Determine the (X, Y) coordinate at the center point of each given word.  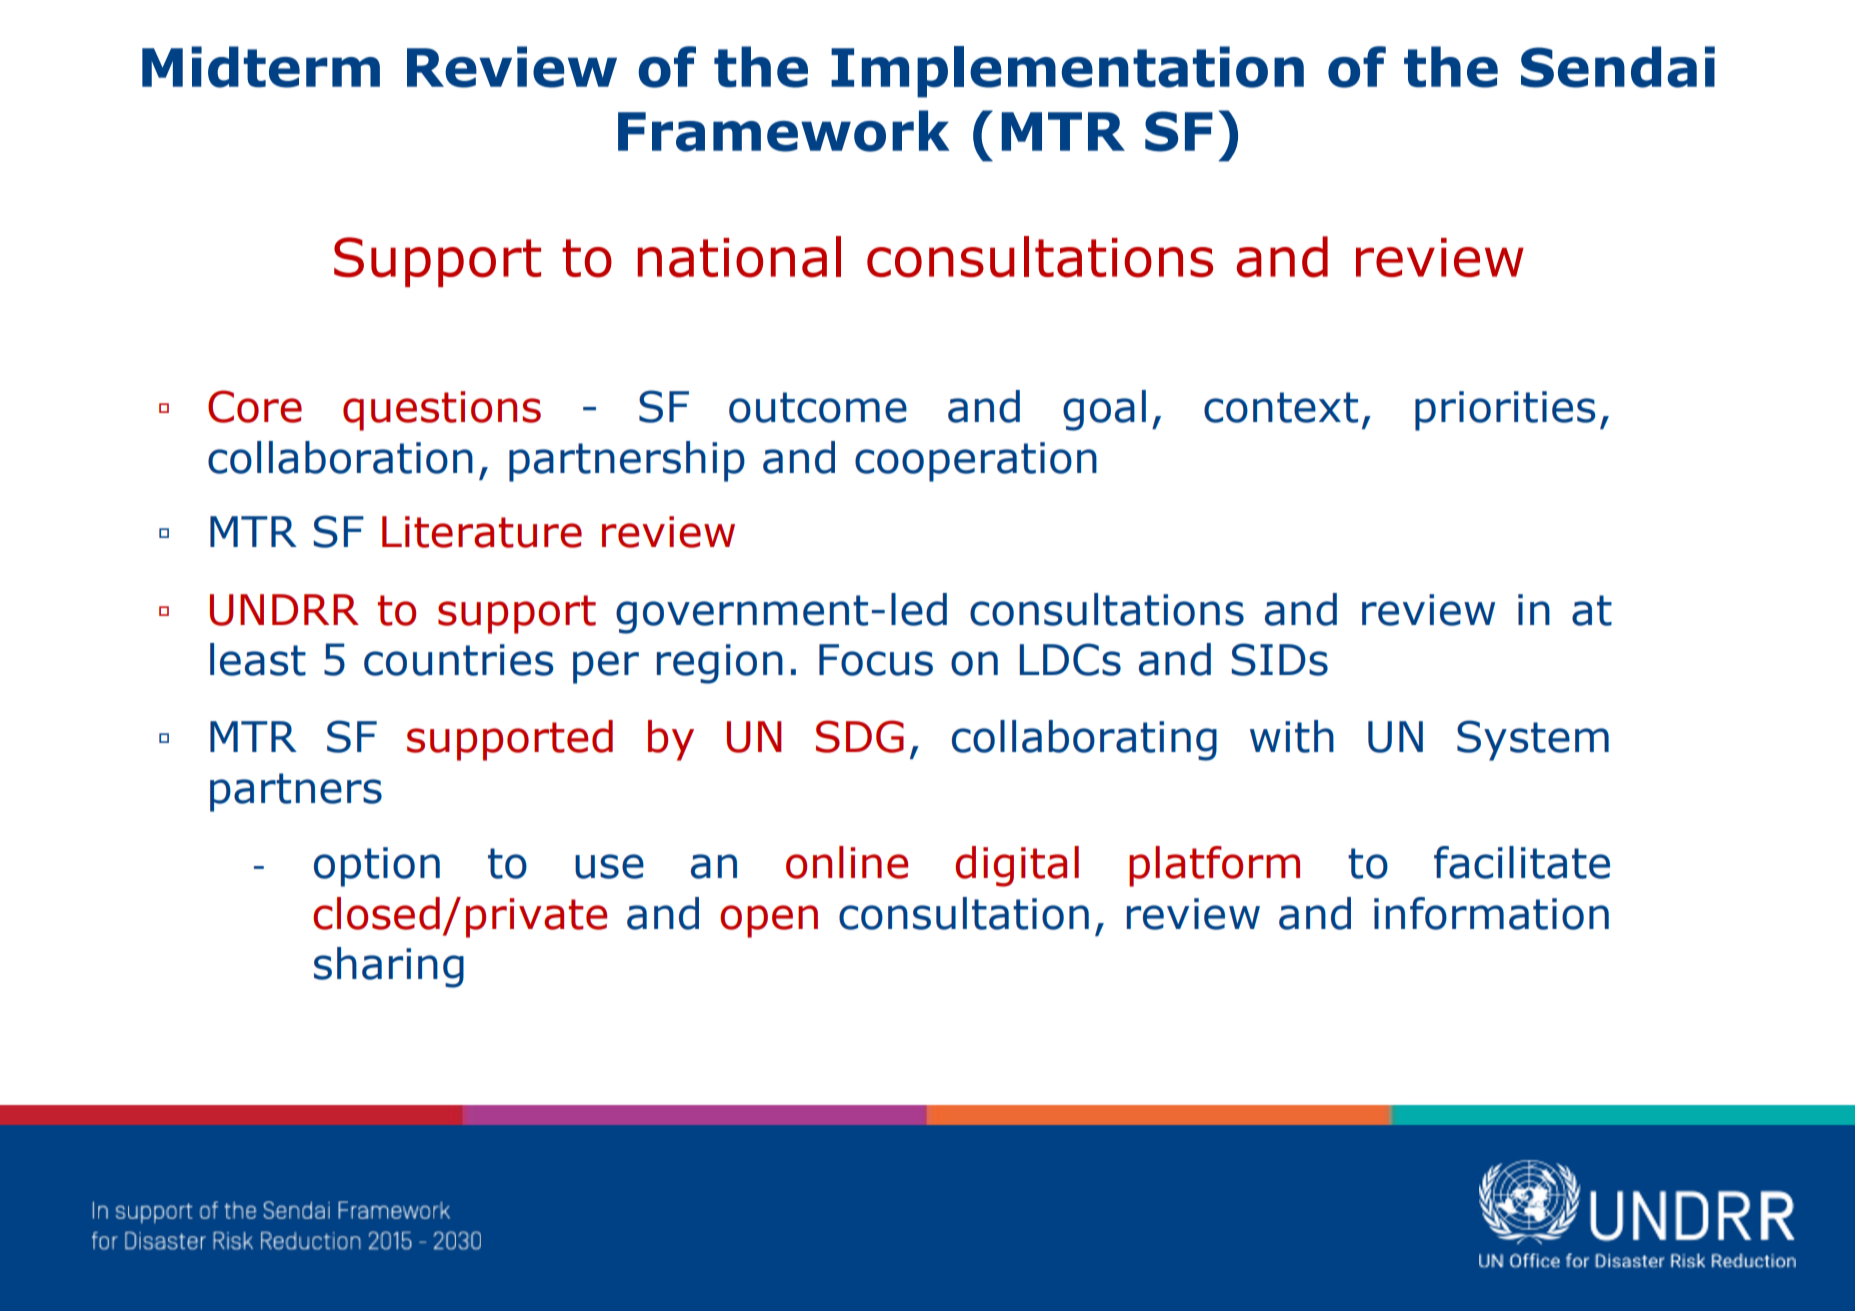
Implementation (1067, 72)
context (1281, 407)
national (739, 257)
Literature (482, 532)
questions (442, 411)
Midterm (261, 67)
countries (458, 660)
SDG (860, 736)
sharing (389, 967)
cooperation (976, 462)
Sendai (1618, 67)
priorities (1505, 411)
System (1533, 740)
